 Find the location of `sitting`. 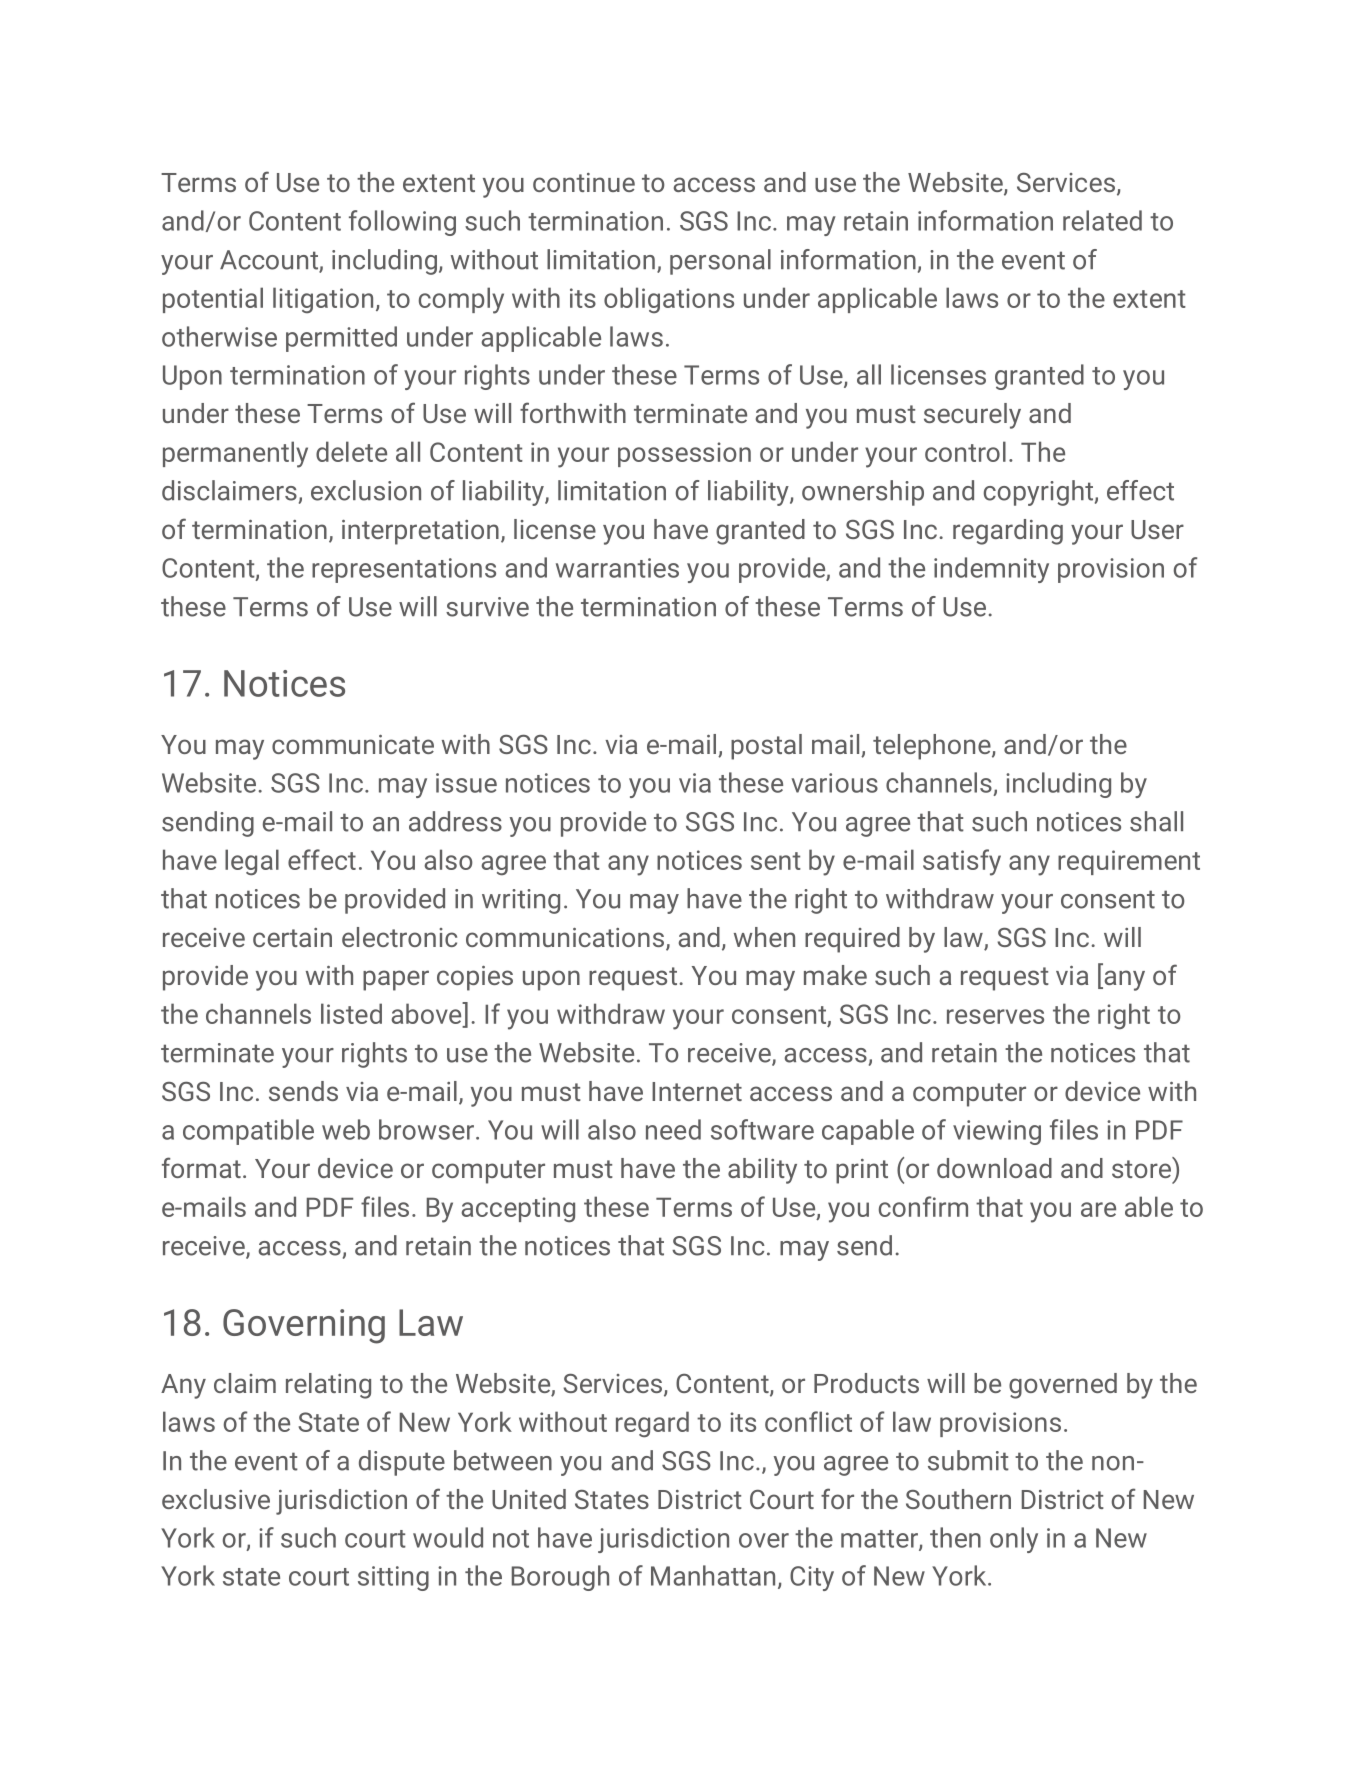

sitting is located at coordinates (393, 1578).
